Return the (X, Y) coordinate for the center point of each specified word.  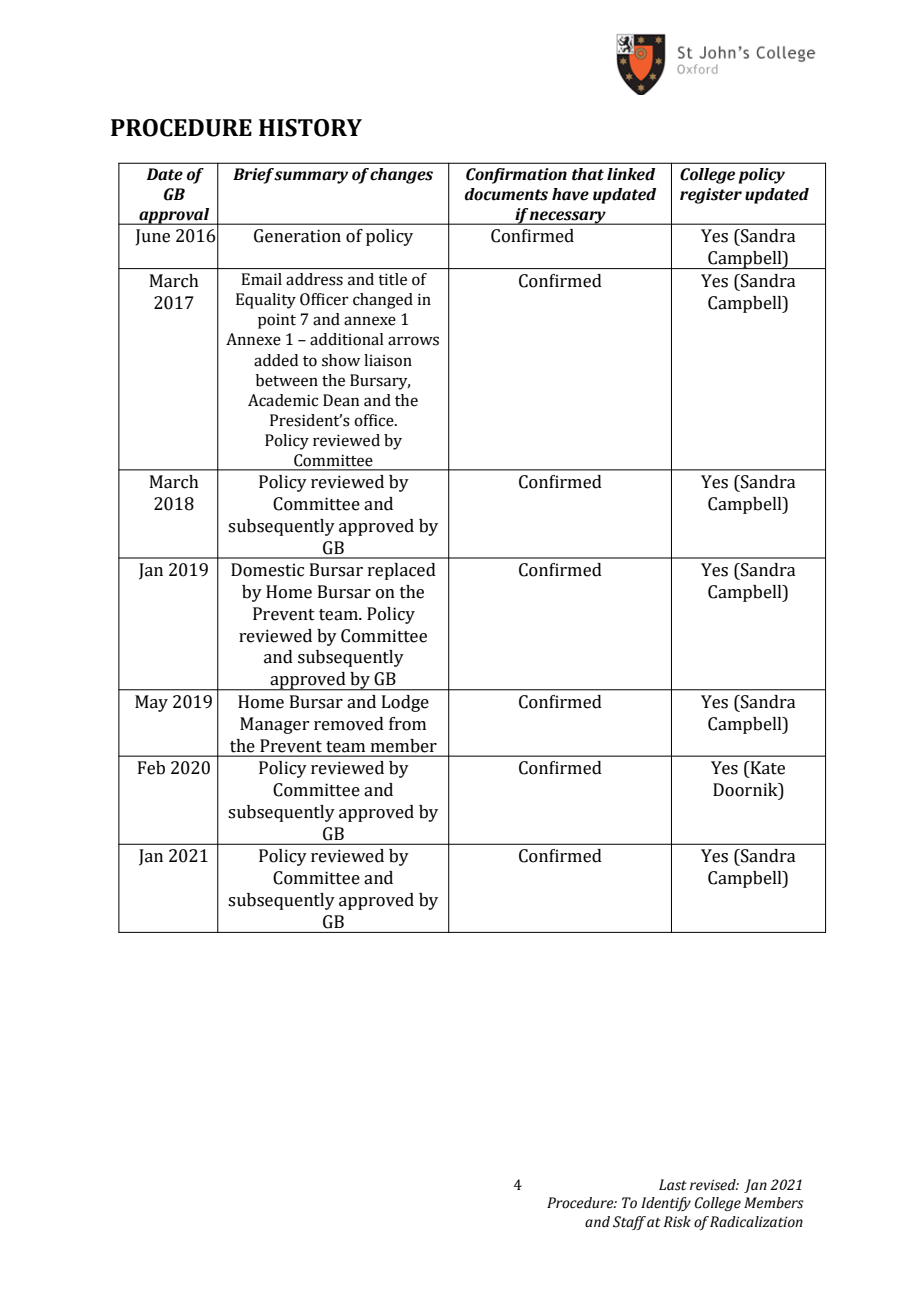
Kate (766, 768)
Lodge (405, 703)
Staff (629, 1223)
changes (401, 176)
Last (673, 1185)
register (711, 196)
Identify (666, 1204)
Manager (274, 725)
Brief (254, 176)
